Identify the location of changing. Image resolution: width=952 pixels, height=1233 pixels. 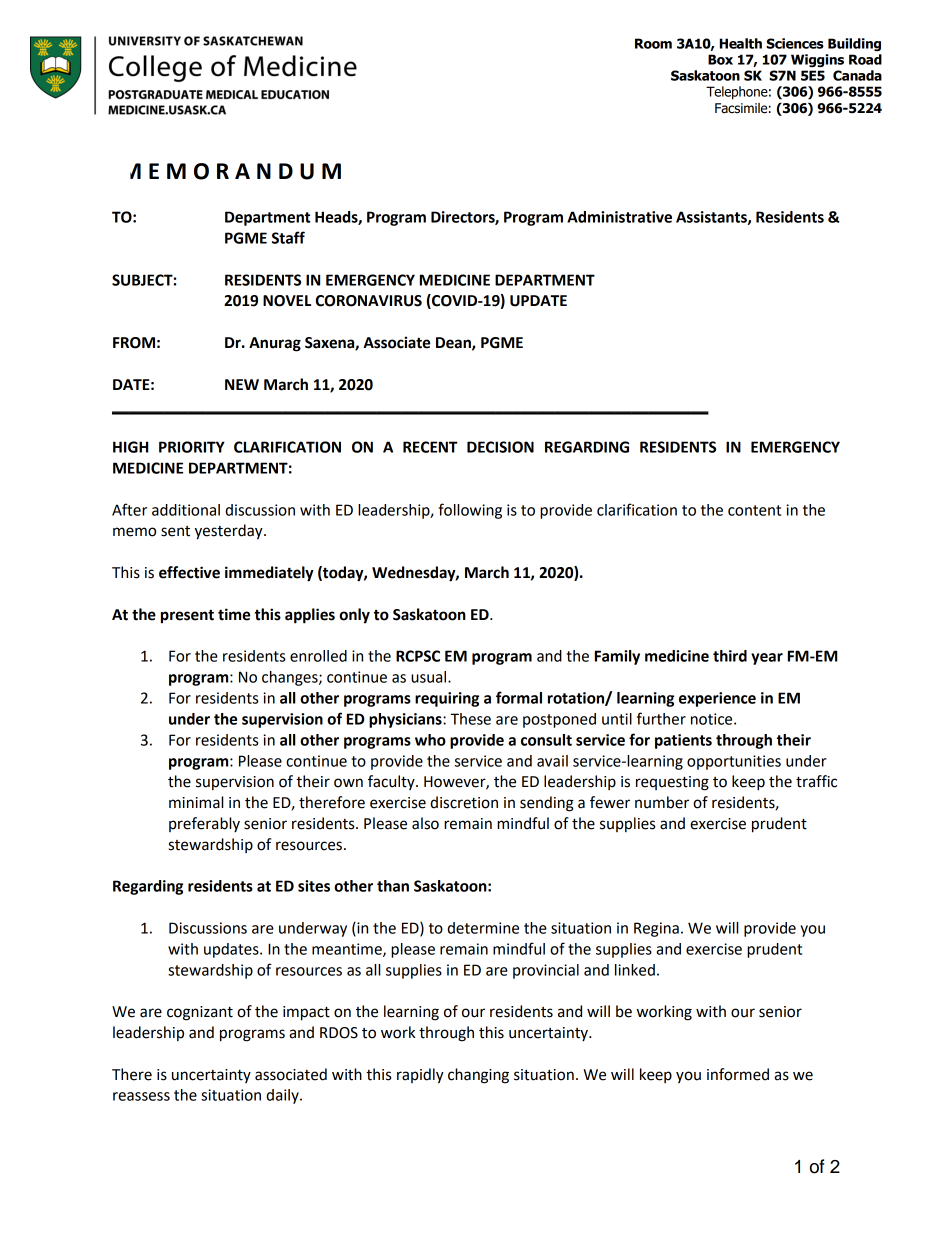
(478, 1076).
